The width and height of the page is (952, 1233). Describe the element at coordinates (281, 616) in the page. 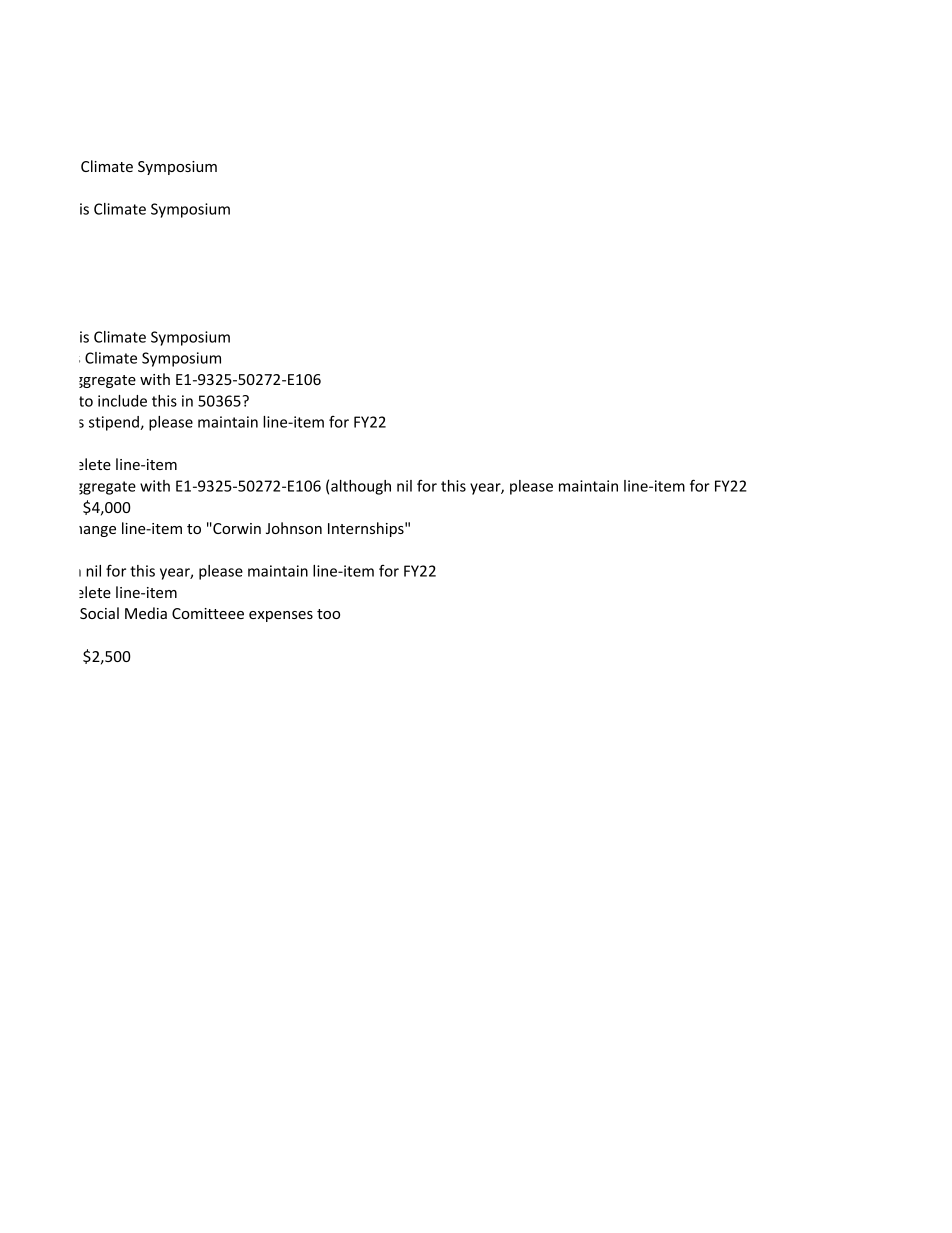

I see `expenses` at that location.
